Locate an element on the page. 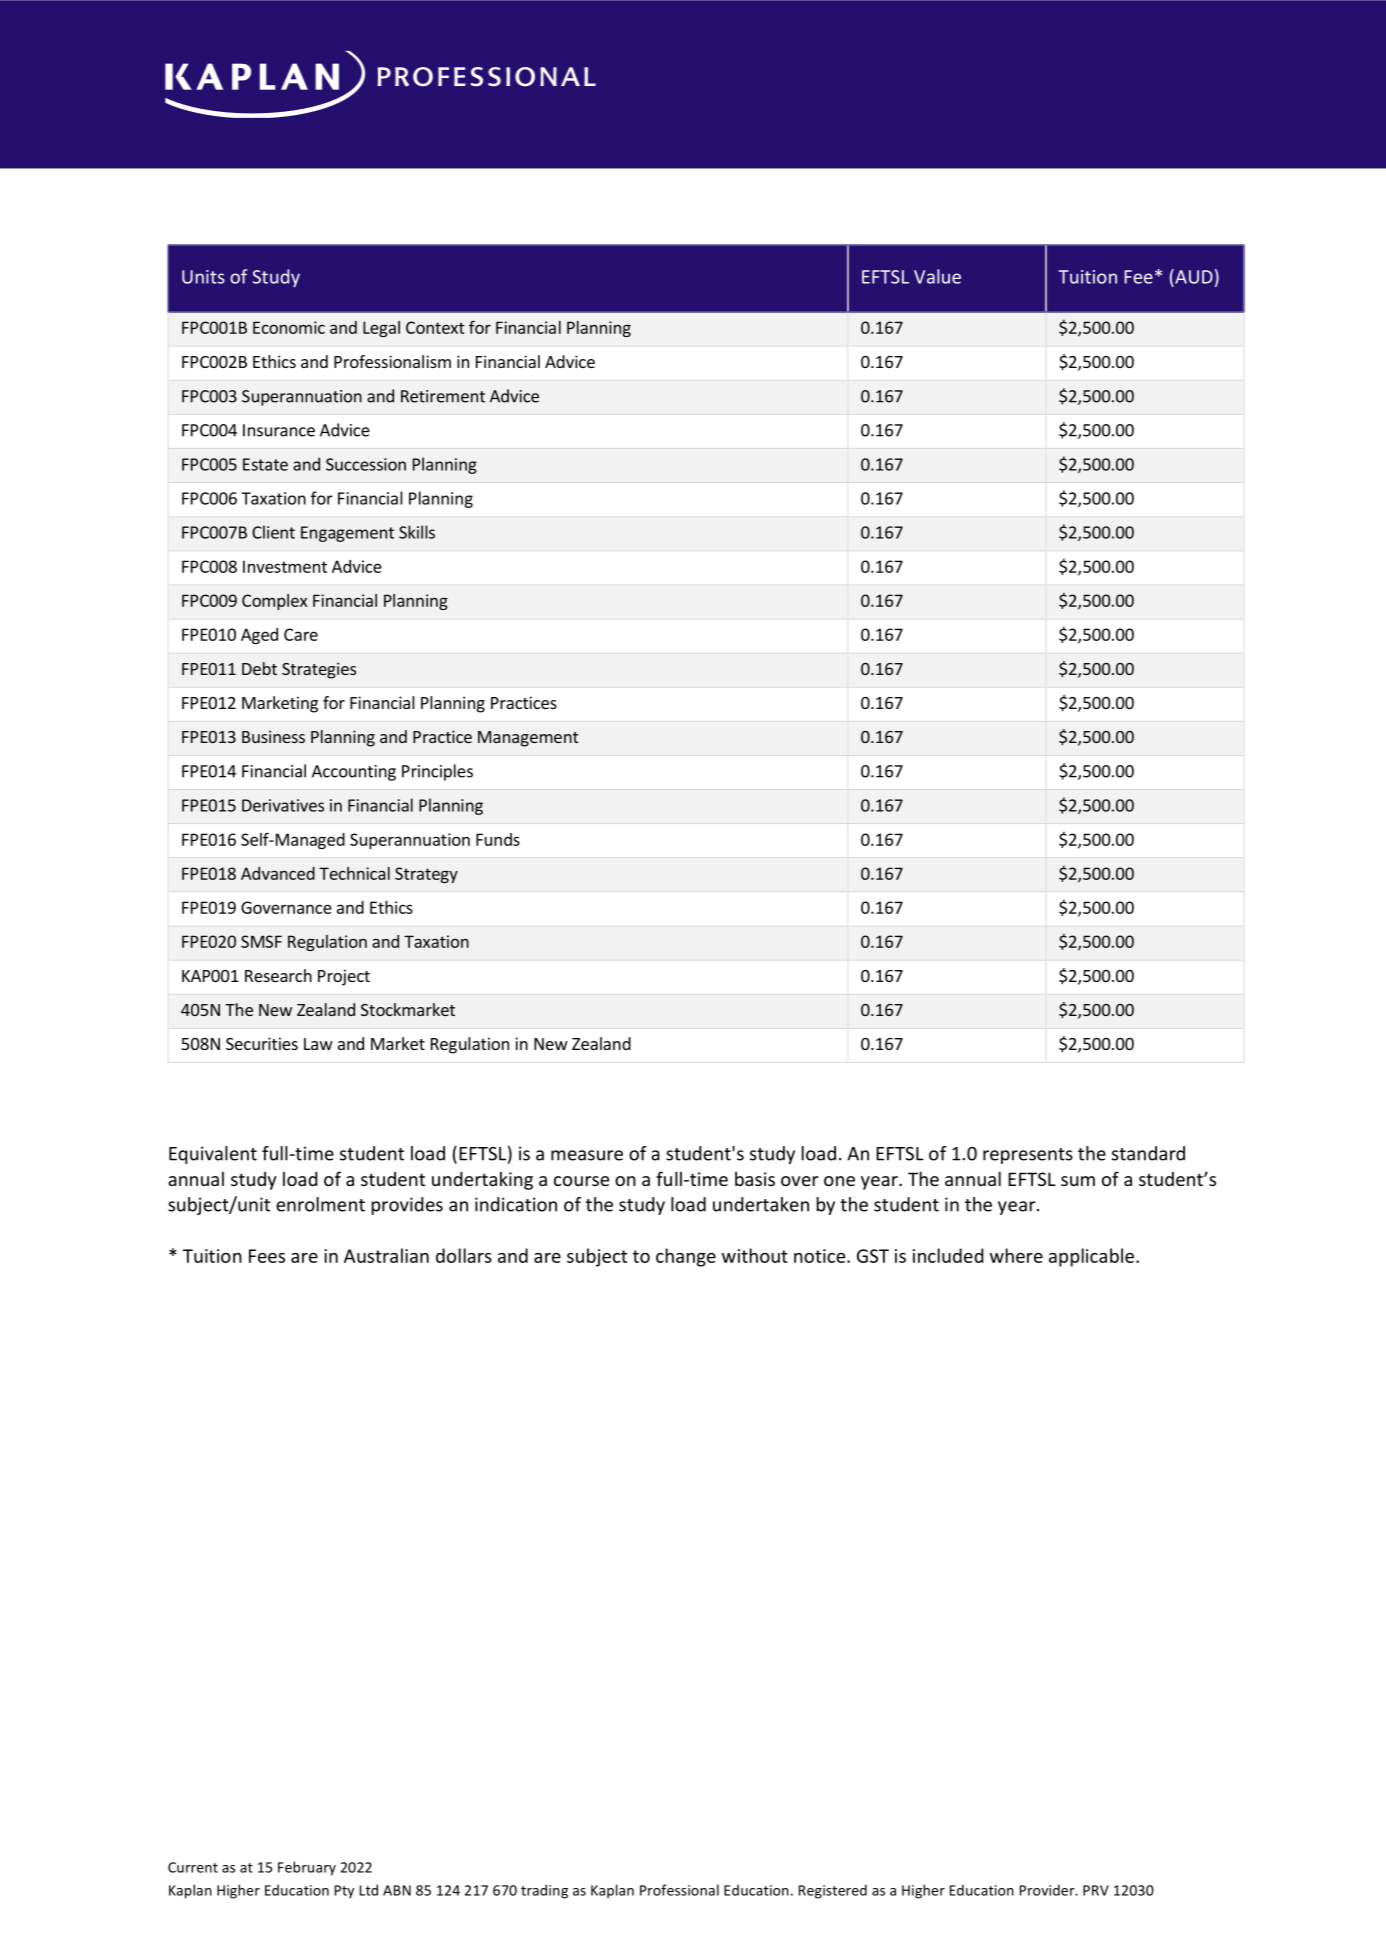 The height and width of the page is (1960, 1386). applicable is located at coordinates (1091, 1257).
